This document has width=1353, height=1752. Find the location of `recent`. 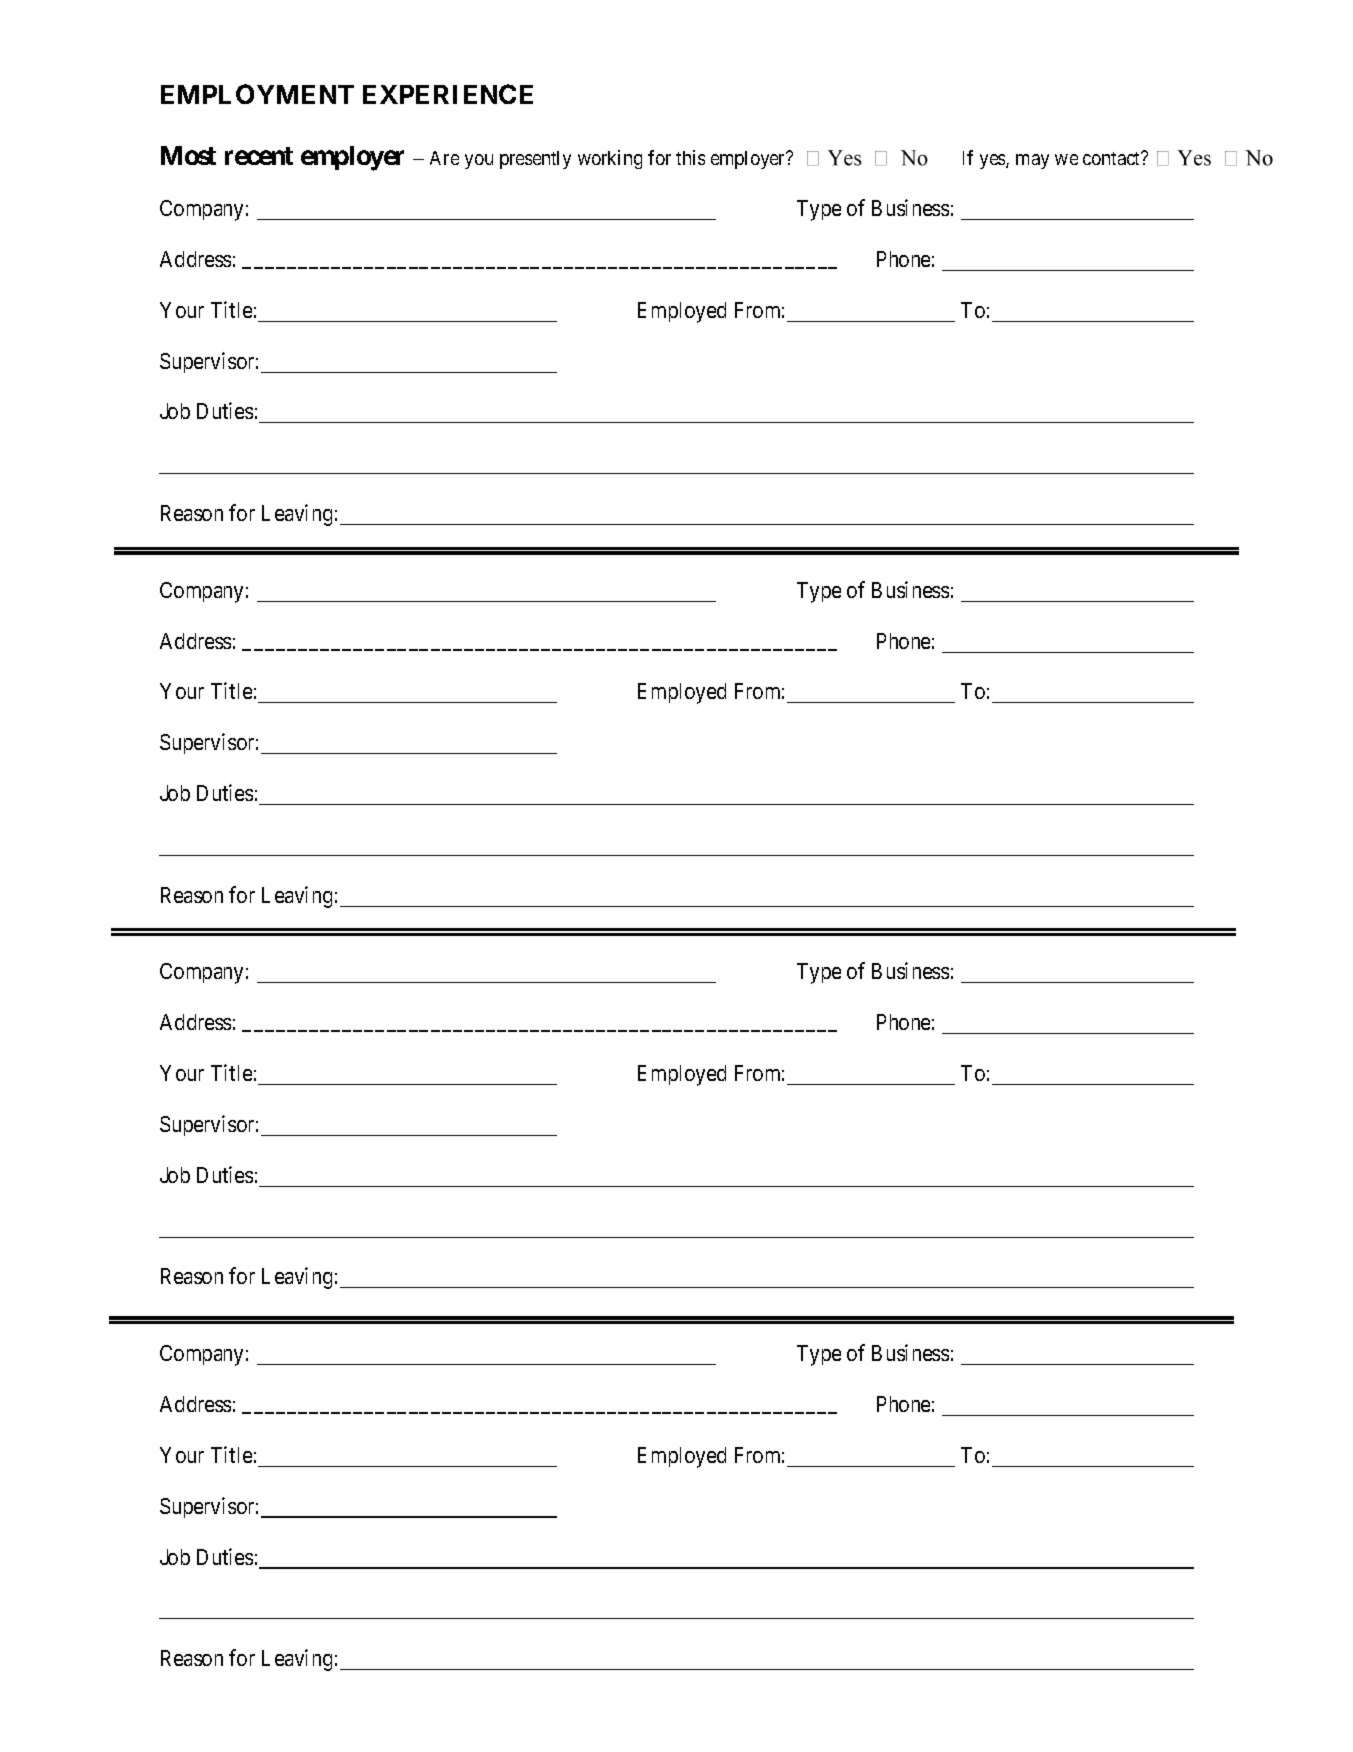

recent is located at coordinates (259, 156).
